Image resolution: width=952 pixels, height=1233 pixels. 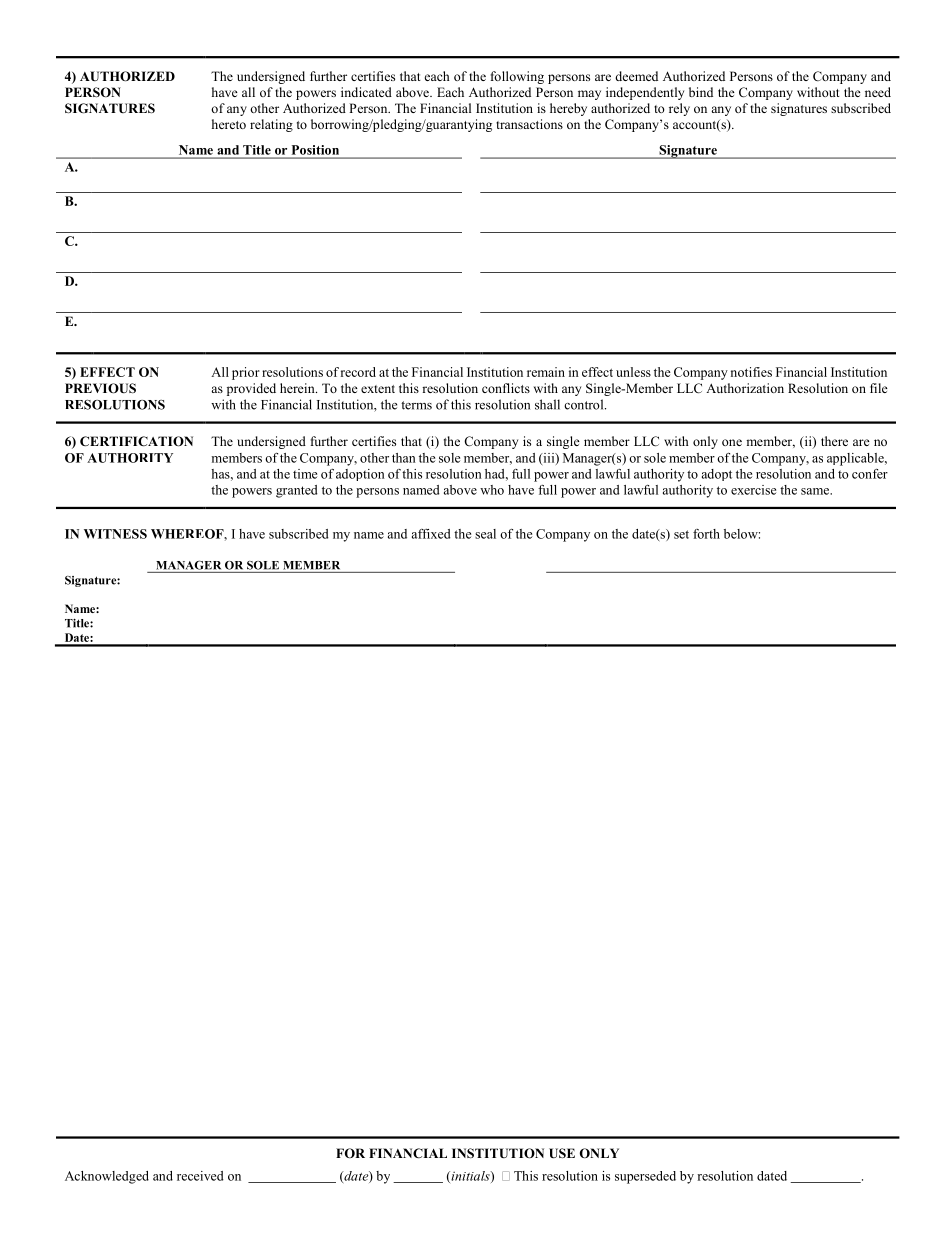 I want to click on superseded, so click(x=645, y=1177).
